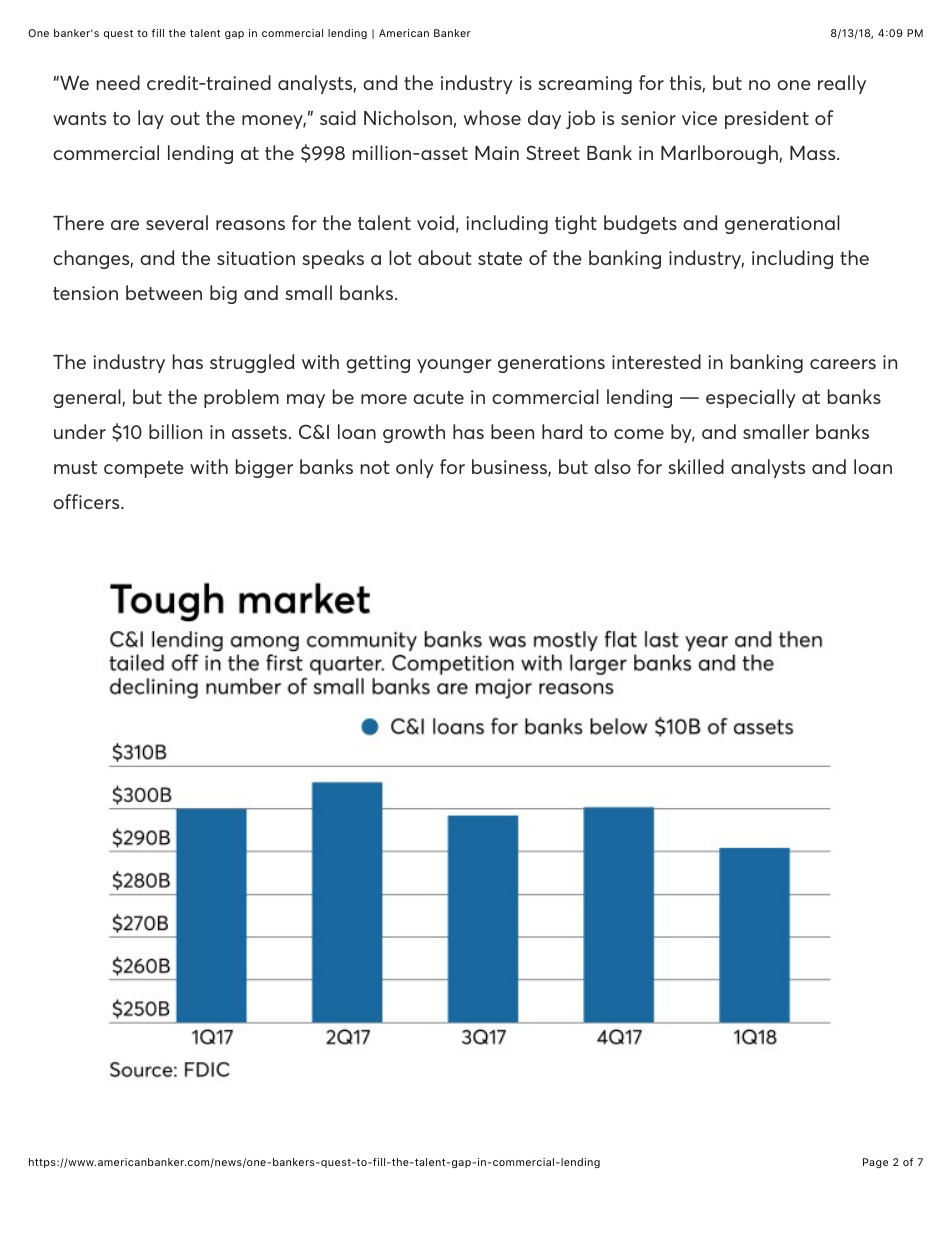 This screenshot has height=1233, width=952. I want to click on skilled, so click(696, 466).
